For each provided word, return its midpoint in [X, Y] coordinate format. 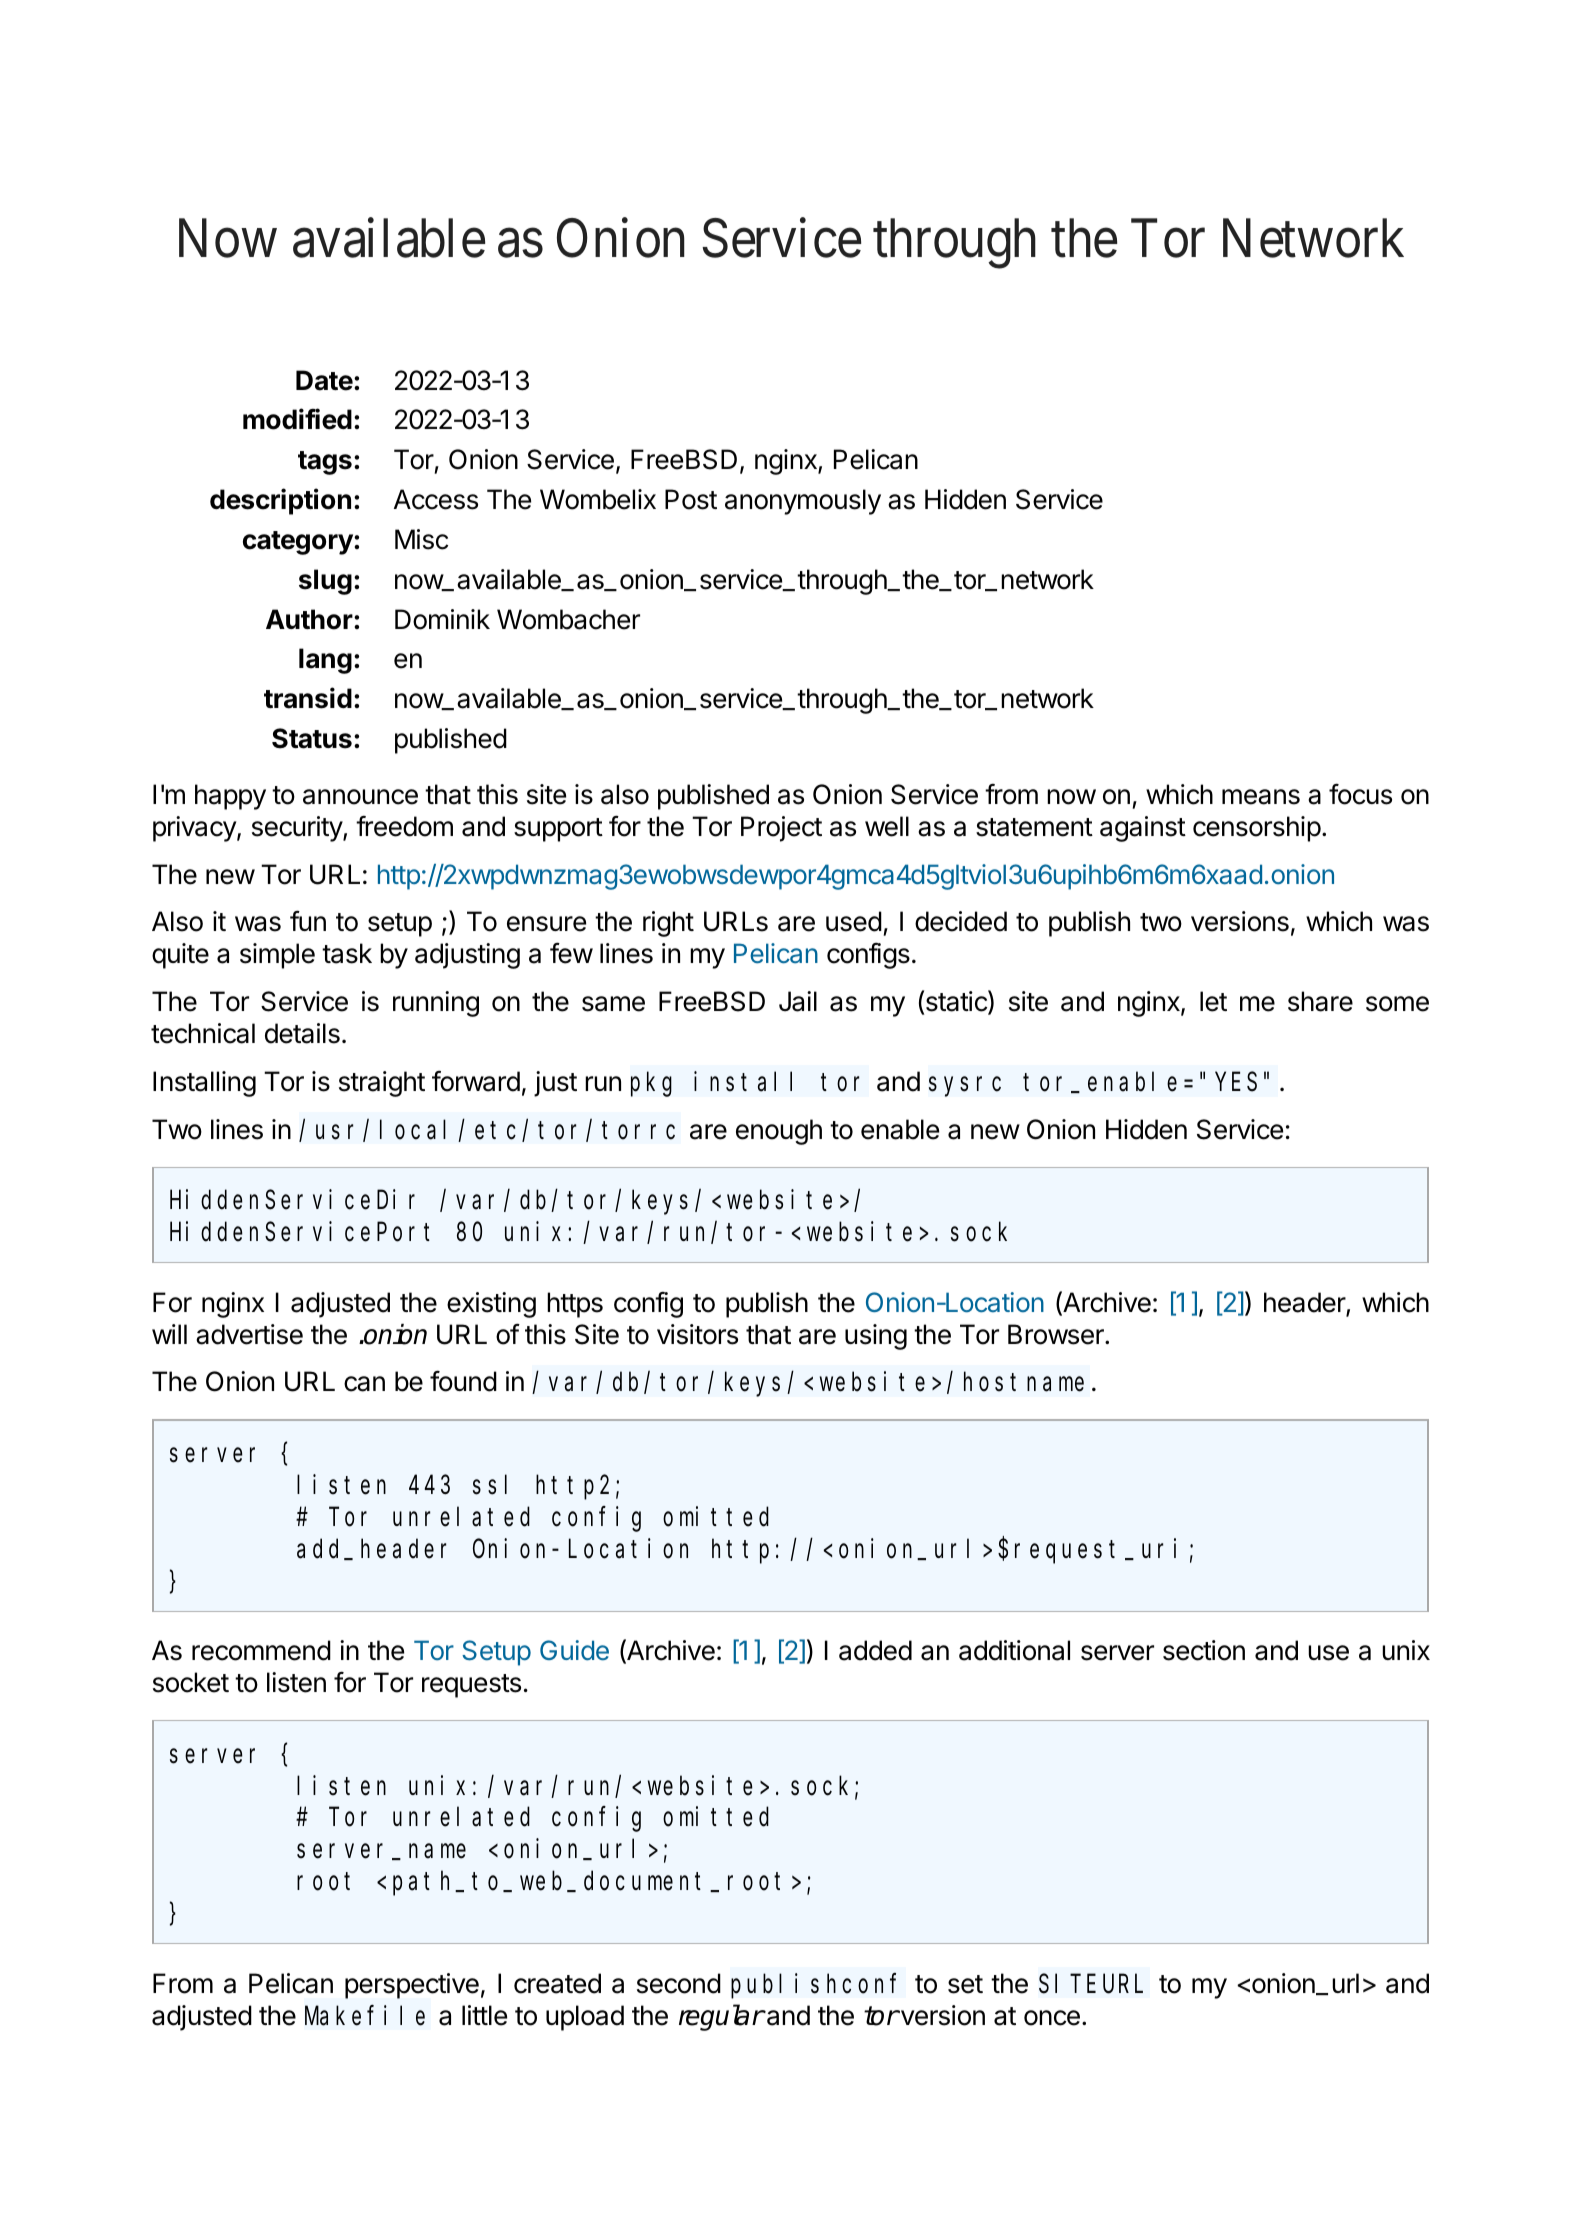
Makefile [365, 2015]
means [1261, 797]
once [1052, 2018]
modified [297, 419]
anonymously [803, 502]
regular [721, 2017]
